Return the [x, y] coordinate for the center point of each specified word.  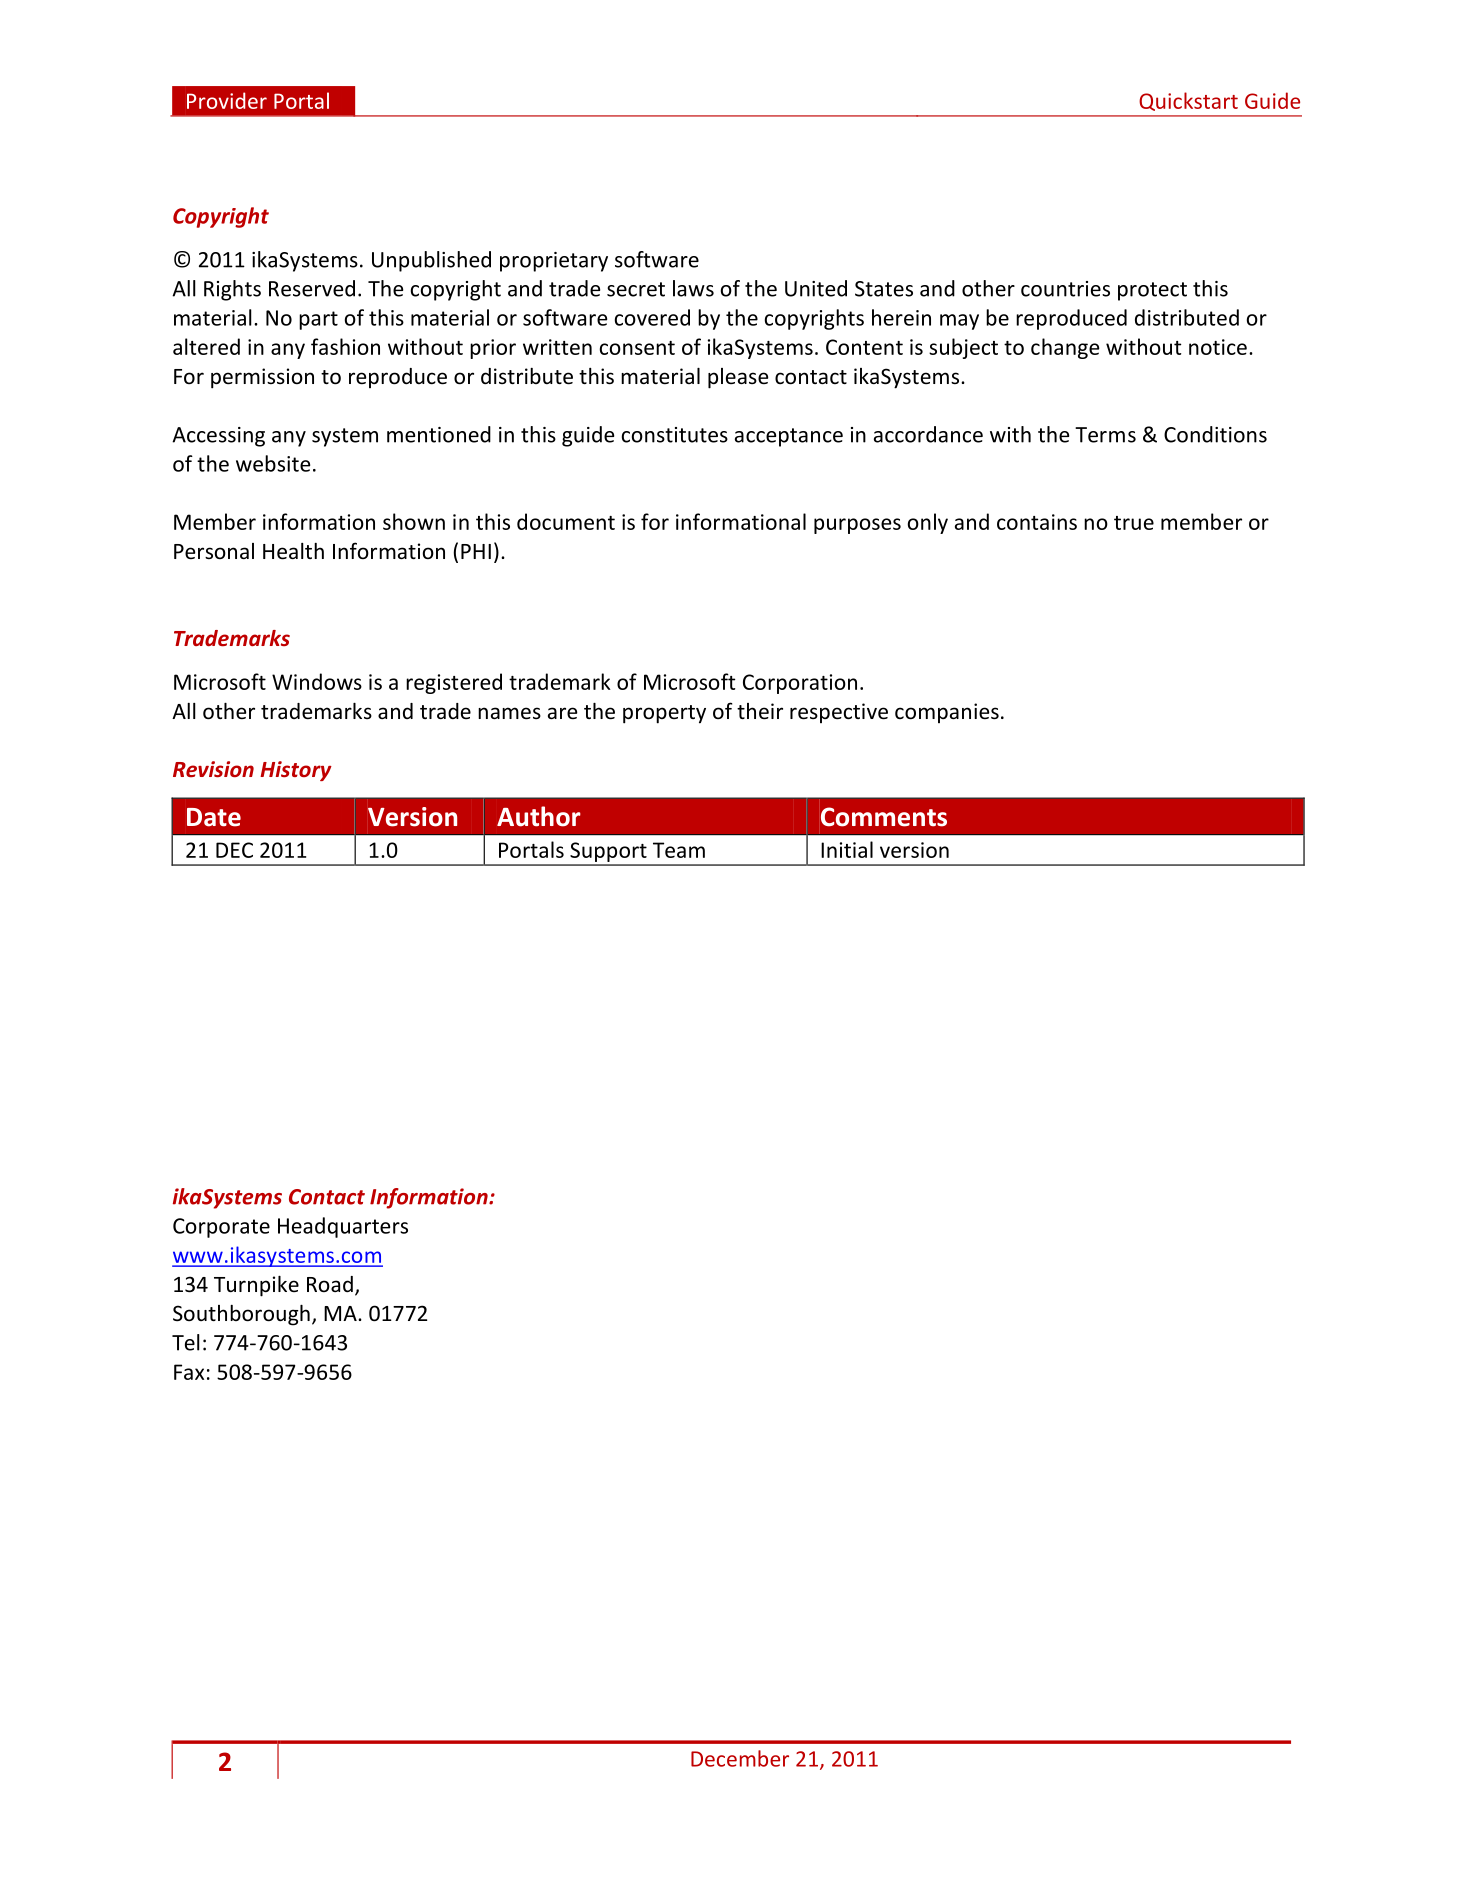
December [740, 1758]
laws [693, 288]
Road [330, 1284]
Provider [227, 100]
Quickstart [1188, 101]
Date [214, 817]
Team [679, 850]
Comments [884, 817]
